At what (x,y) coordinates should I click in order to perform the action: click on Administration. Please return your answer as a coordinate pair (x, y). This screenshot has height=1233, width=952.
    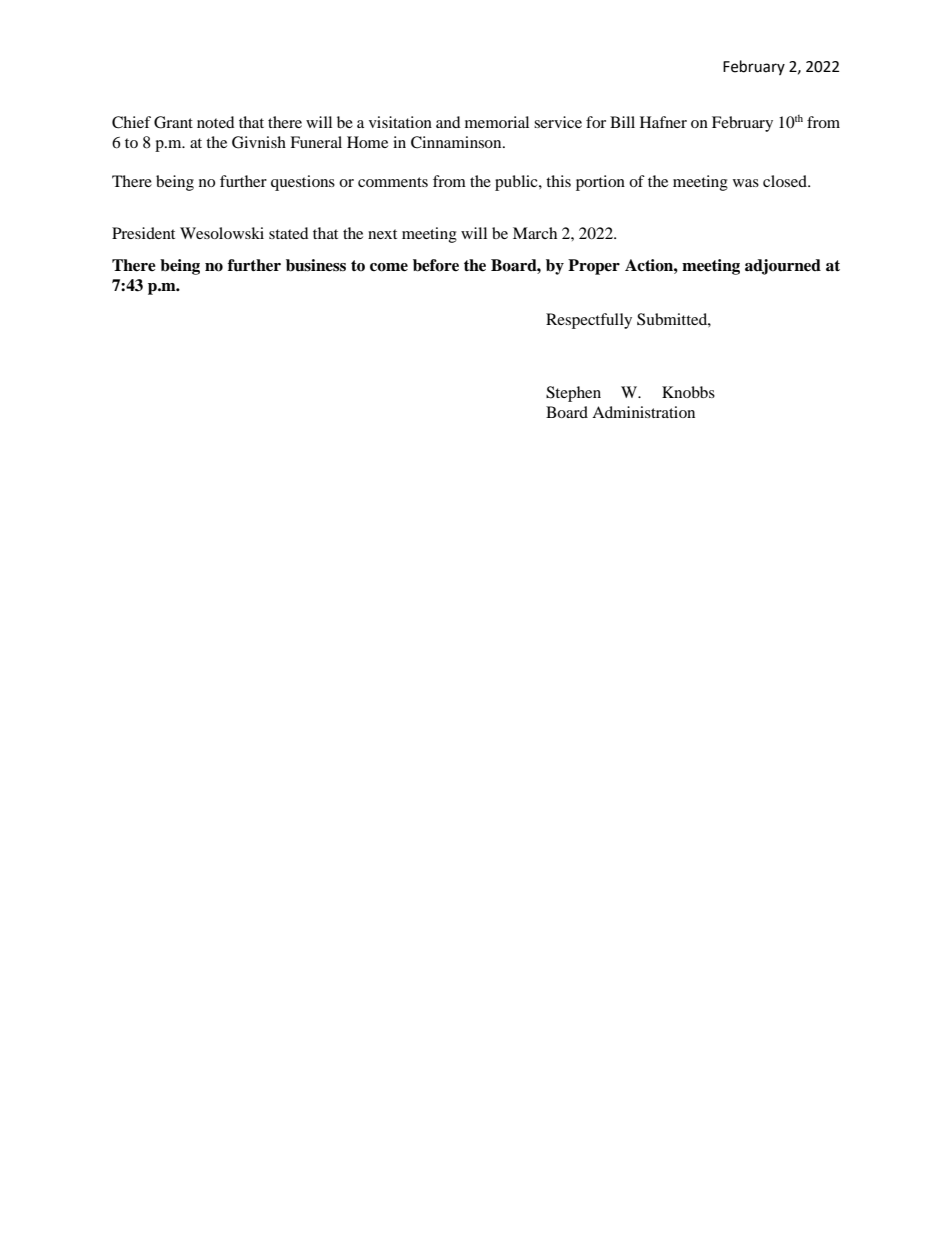
    Looking at the image, I should click on (643, 412).
